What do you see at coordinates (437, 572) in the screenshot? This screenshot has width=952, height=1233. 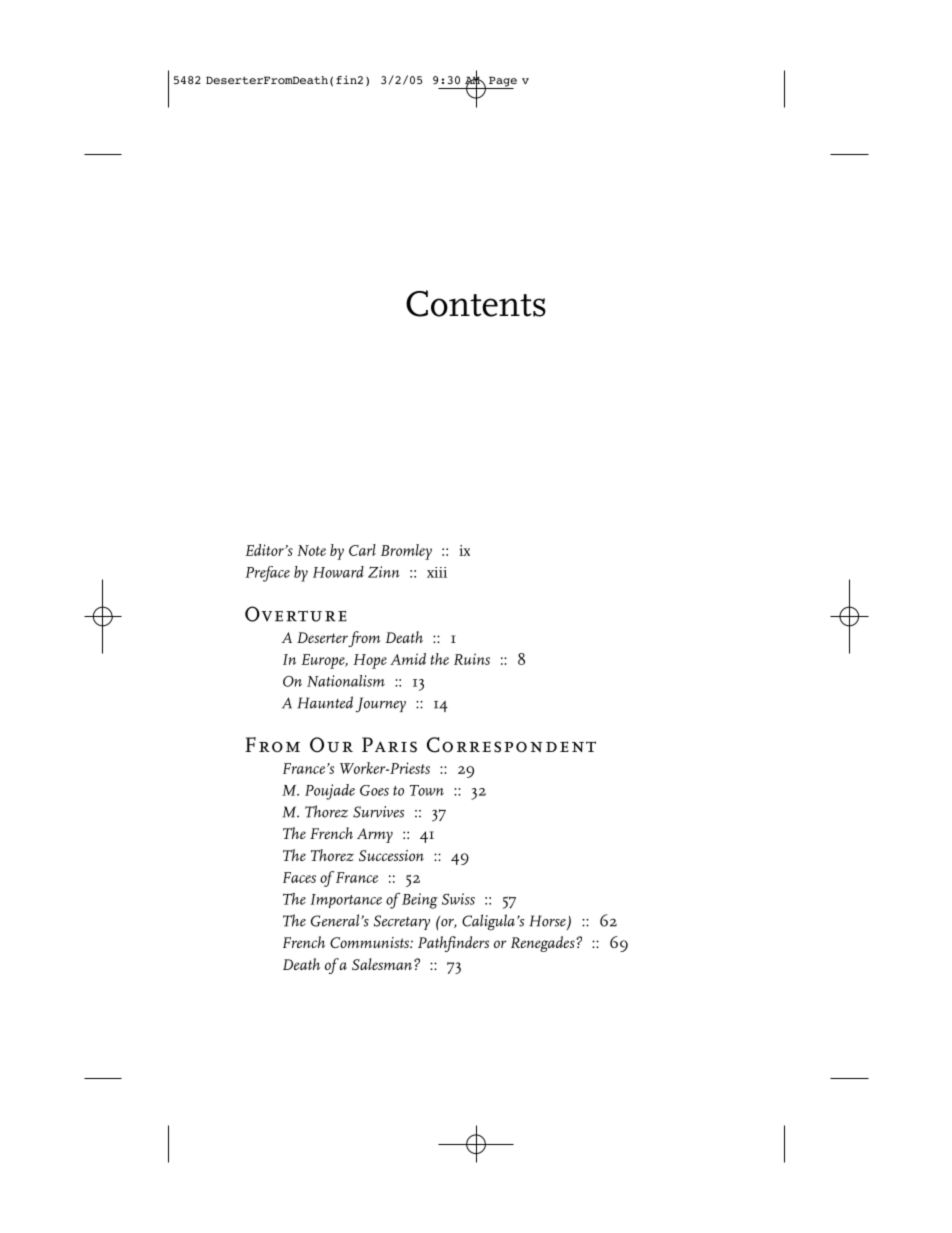 I see `xiii` at bounding box center [437, 572].
